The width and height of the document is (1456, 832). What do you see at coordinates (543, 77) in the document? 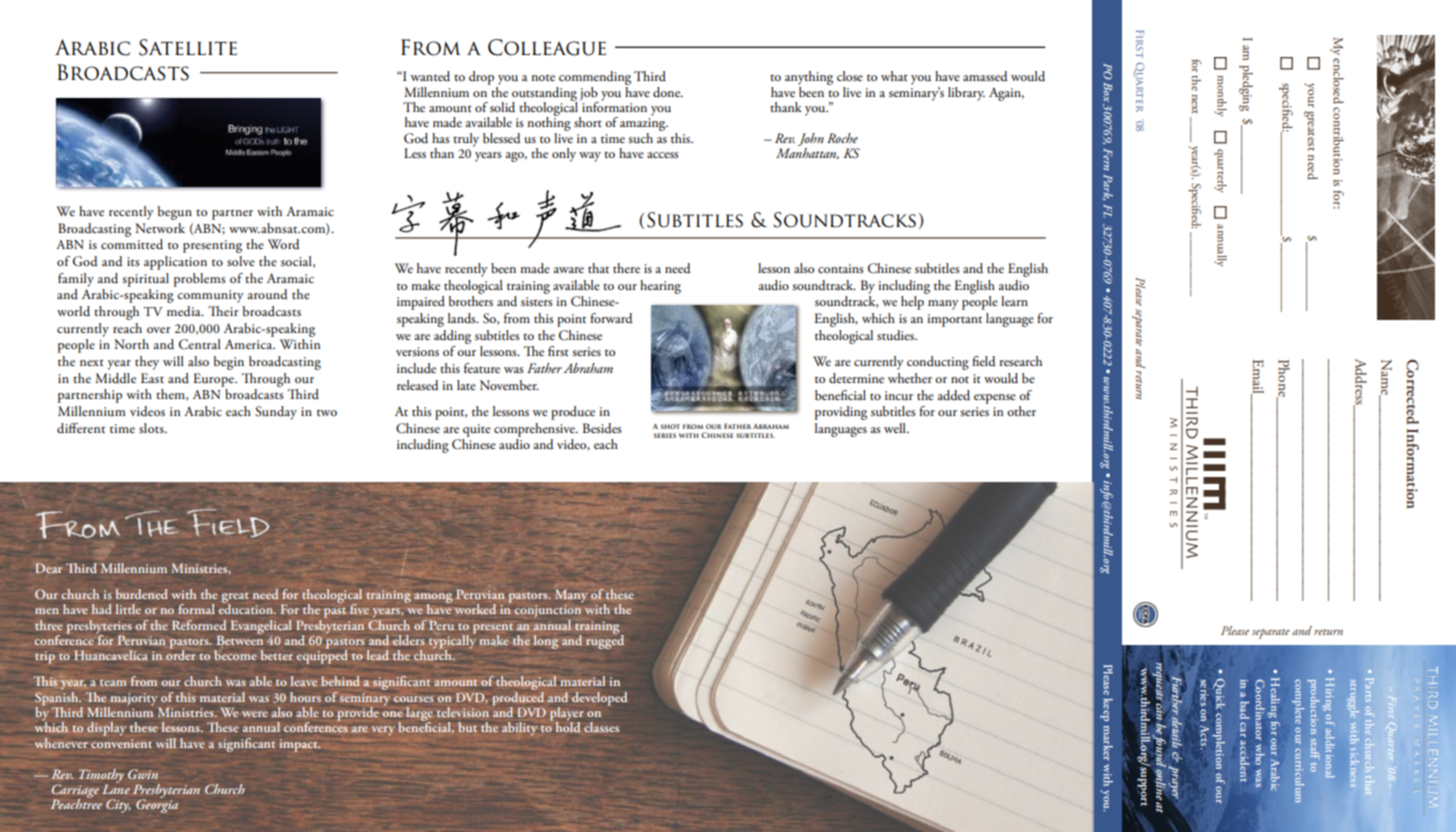
I see `note` at bounding box center [543, 77].
